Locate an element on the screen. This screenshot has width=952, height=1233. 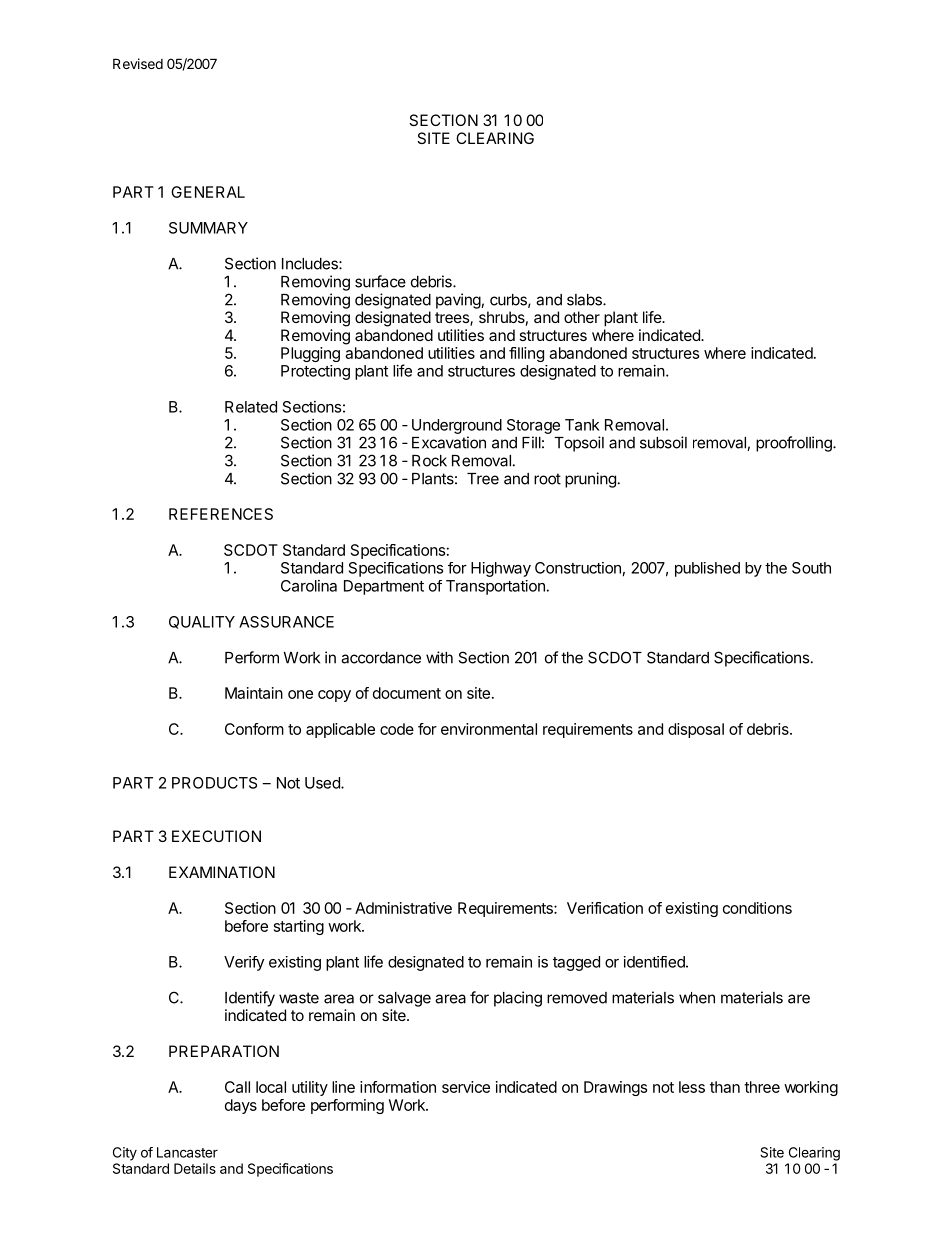
slabs is located at coordinates (585, 300).
